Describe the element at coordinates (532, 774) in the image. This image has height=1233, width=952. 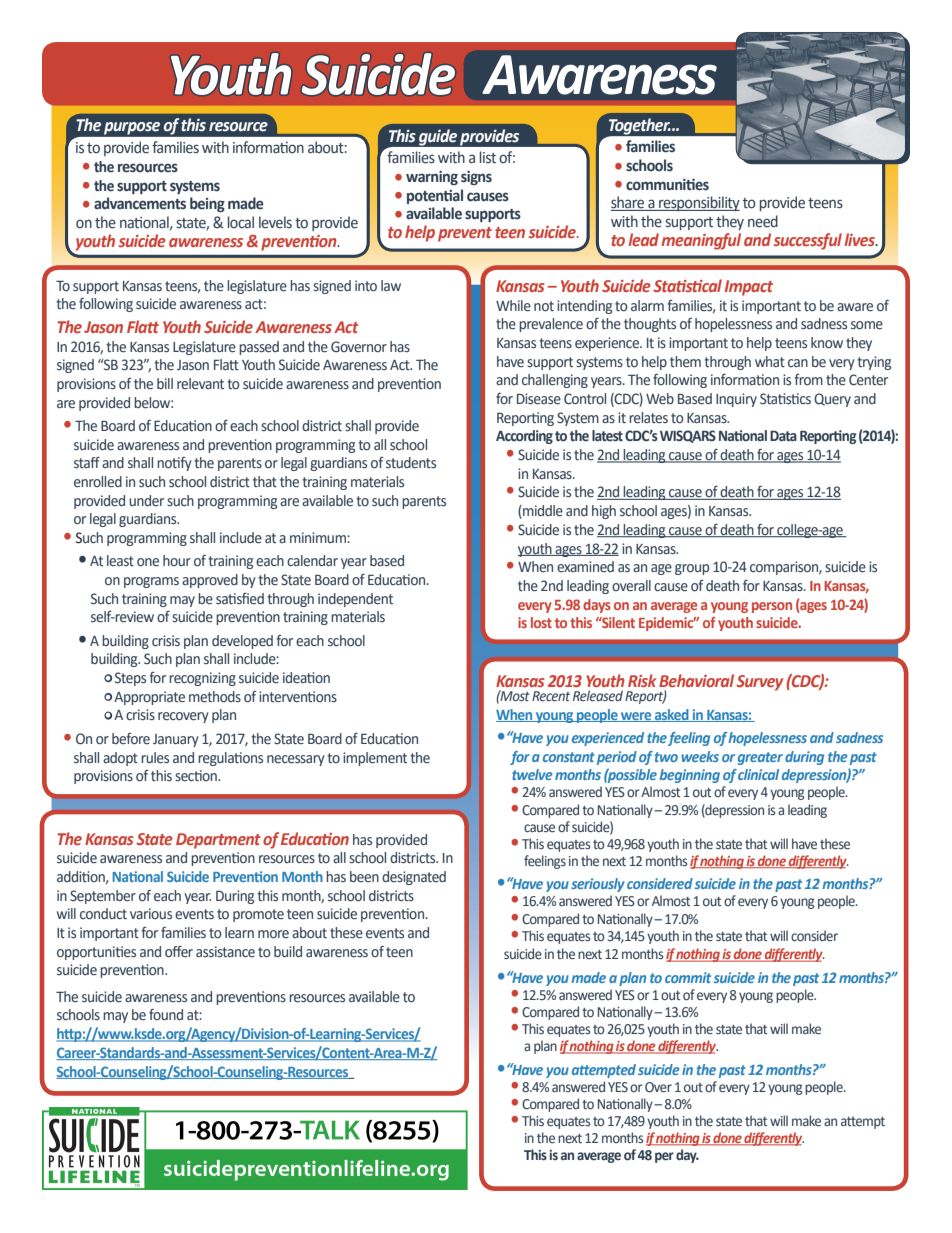
I see `twelve` at that location.
